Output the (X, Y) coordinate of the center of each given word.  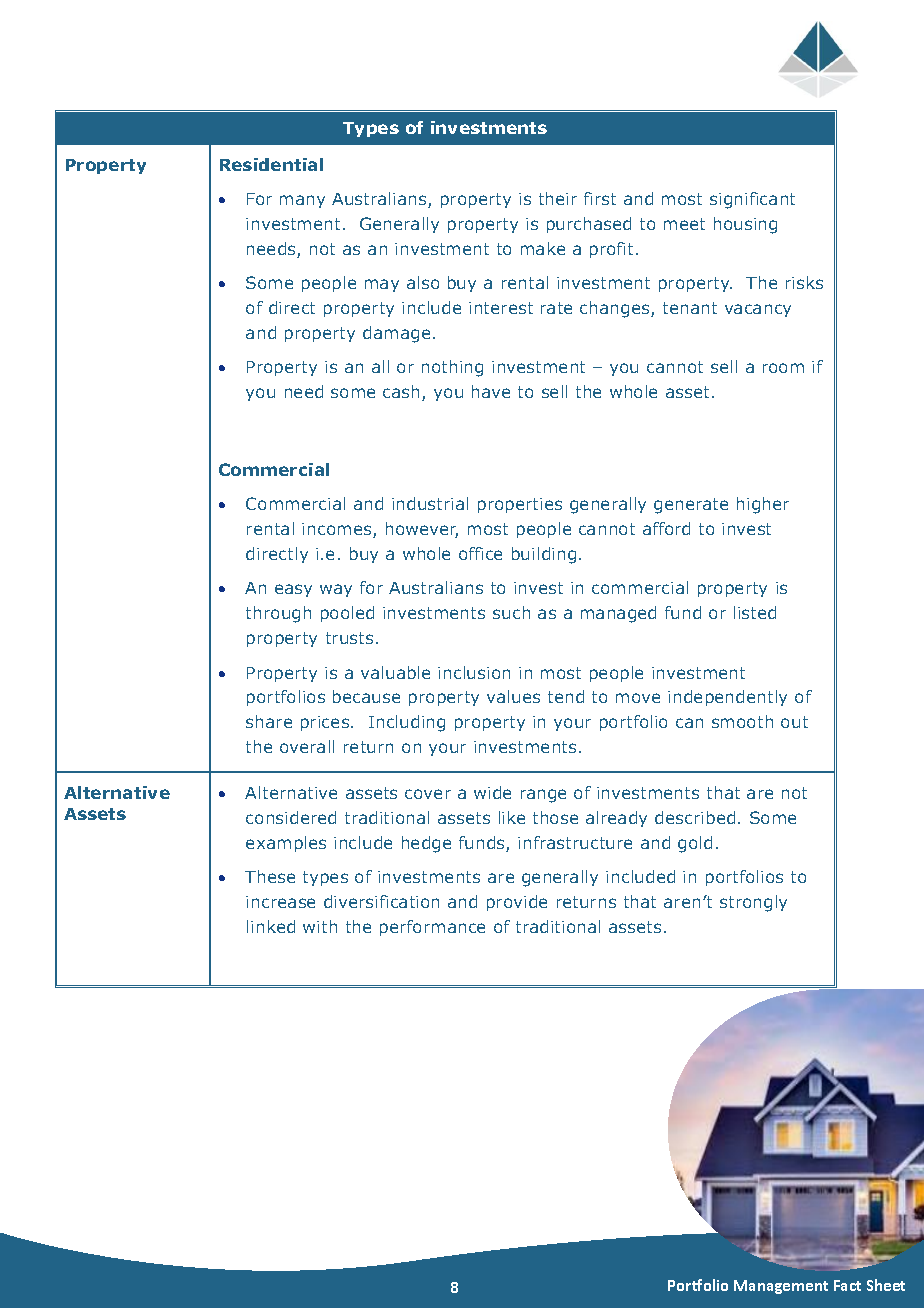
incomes (338, 530)
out (794, 722)
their (558, 198)
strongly (753, 903)
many (302, 201)
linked (271, 926)
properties (520, 505)
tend (566, 696)
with (320, 926)
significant (752, 200)
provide (517, 903)
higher (763, 505)
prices (326, 723)
